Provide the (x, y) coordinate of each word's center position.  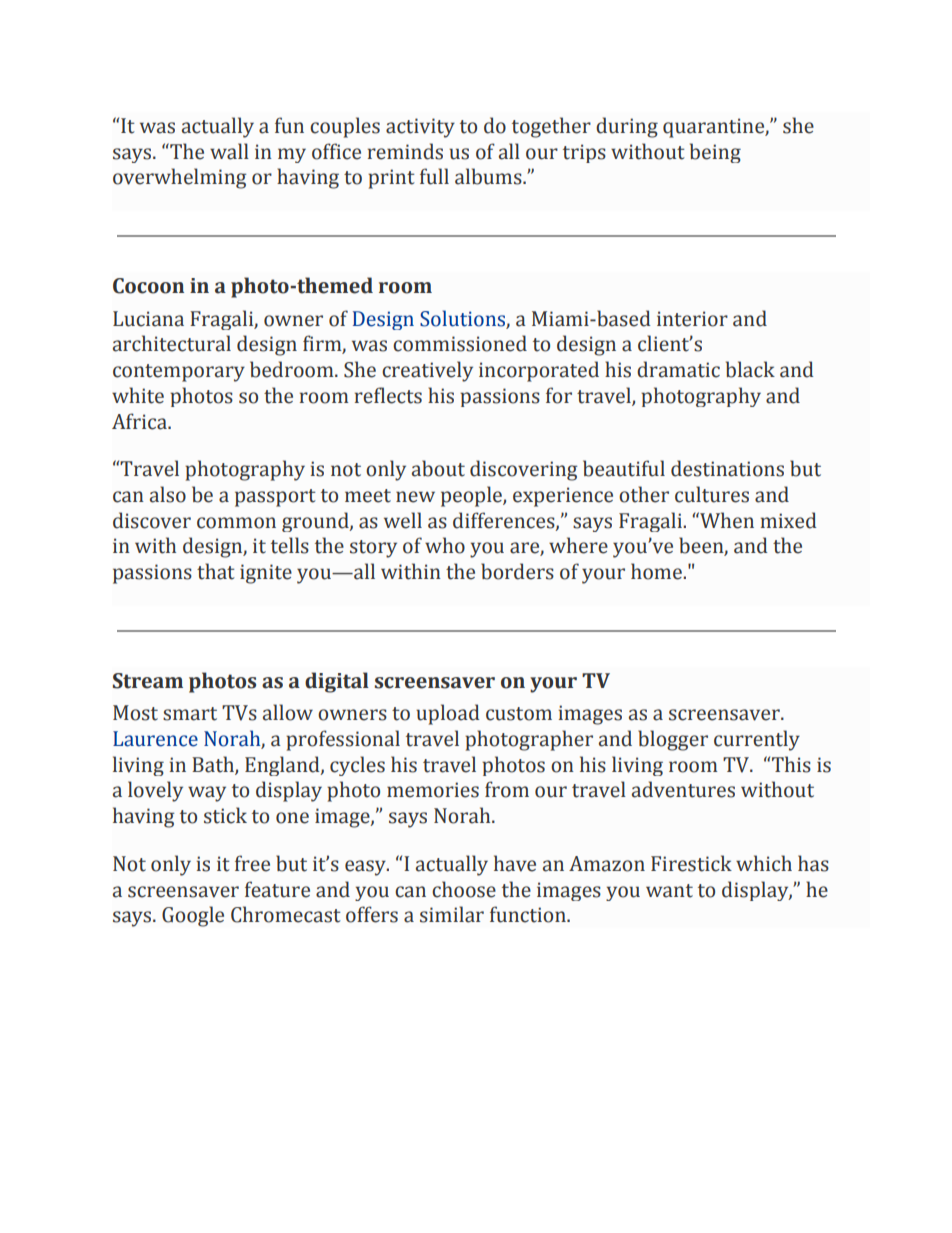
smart (190, 714)
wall (229, 151)
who (445, 545)
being (715, 153)
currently (757, 740)
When (726, 520)
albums (489, 176)
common (236, 523)
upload (448, 714)
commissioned (460, 343)
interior (692, 319)
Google (193, 916)
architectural (172, 343)
